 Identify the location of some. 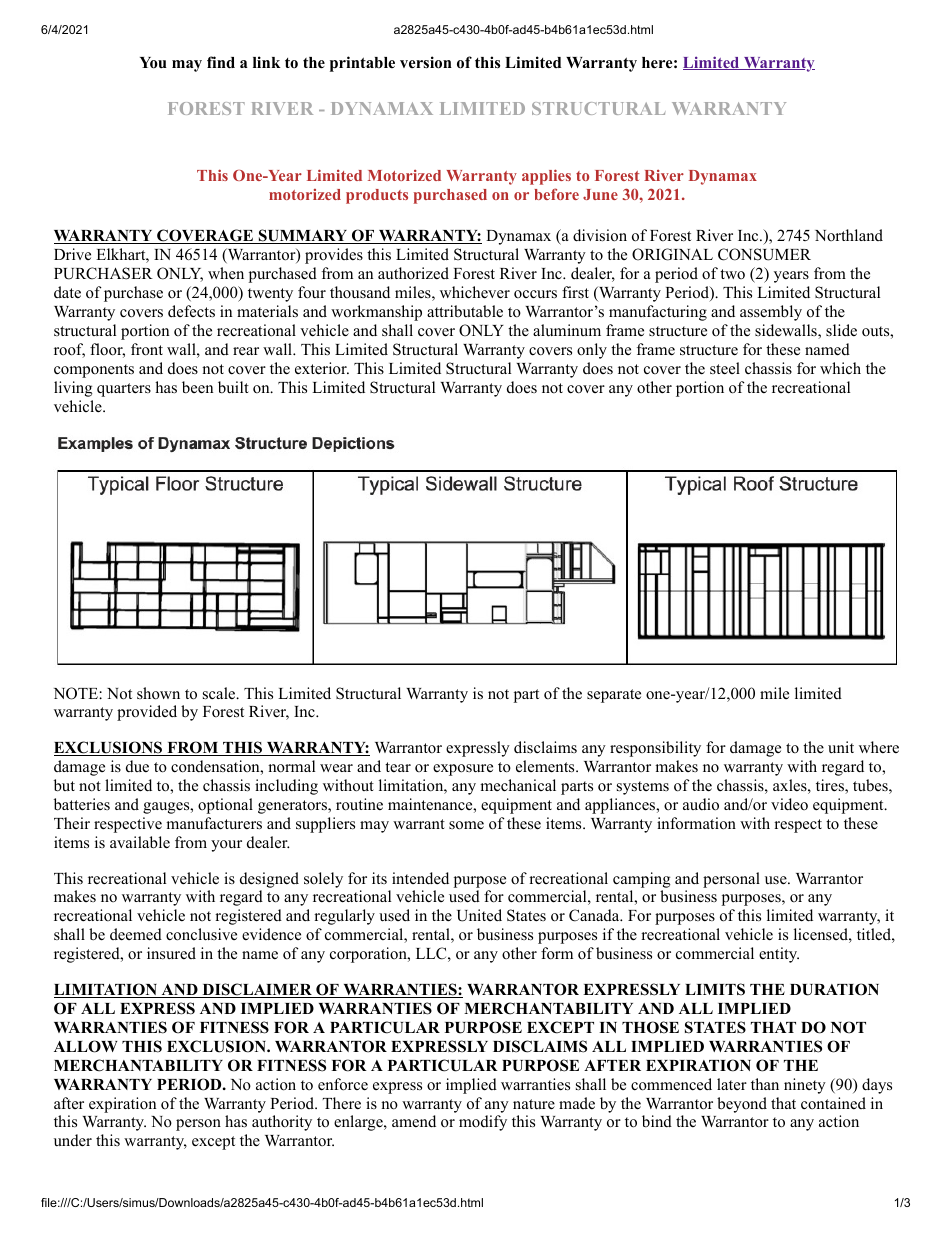
(466, 825).
